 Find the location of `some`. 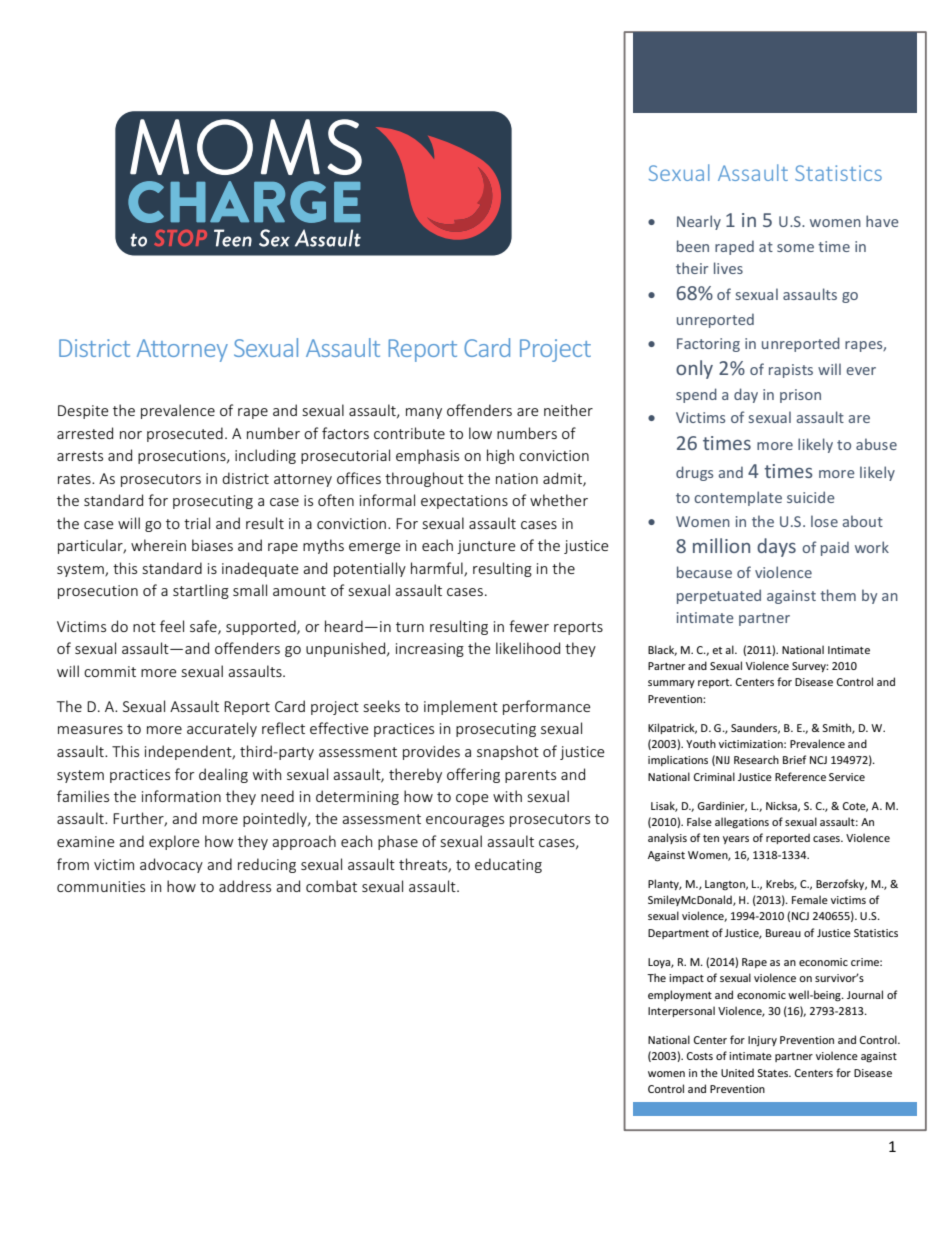

some is located at coordinates (795, 248).
